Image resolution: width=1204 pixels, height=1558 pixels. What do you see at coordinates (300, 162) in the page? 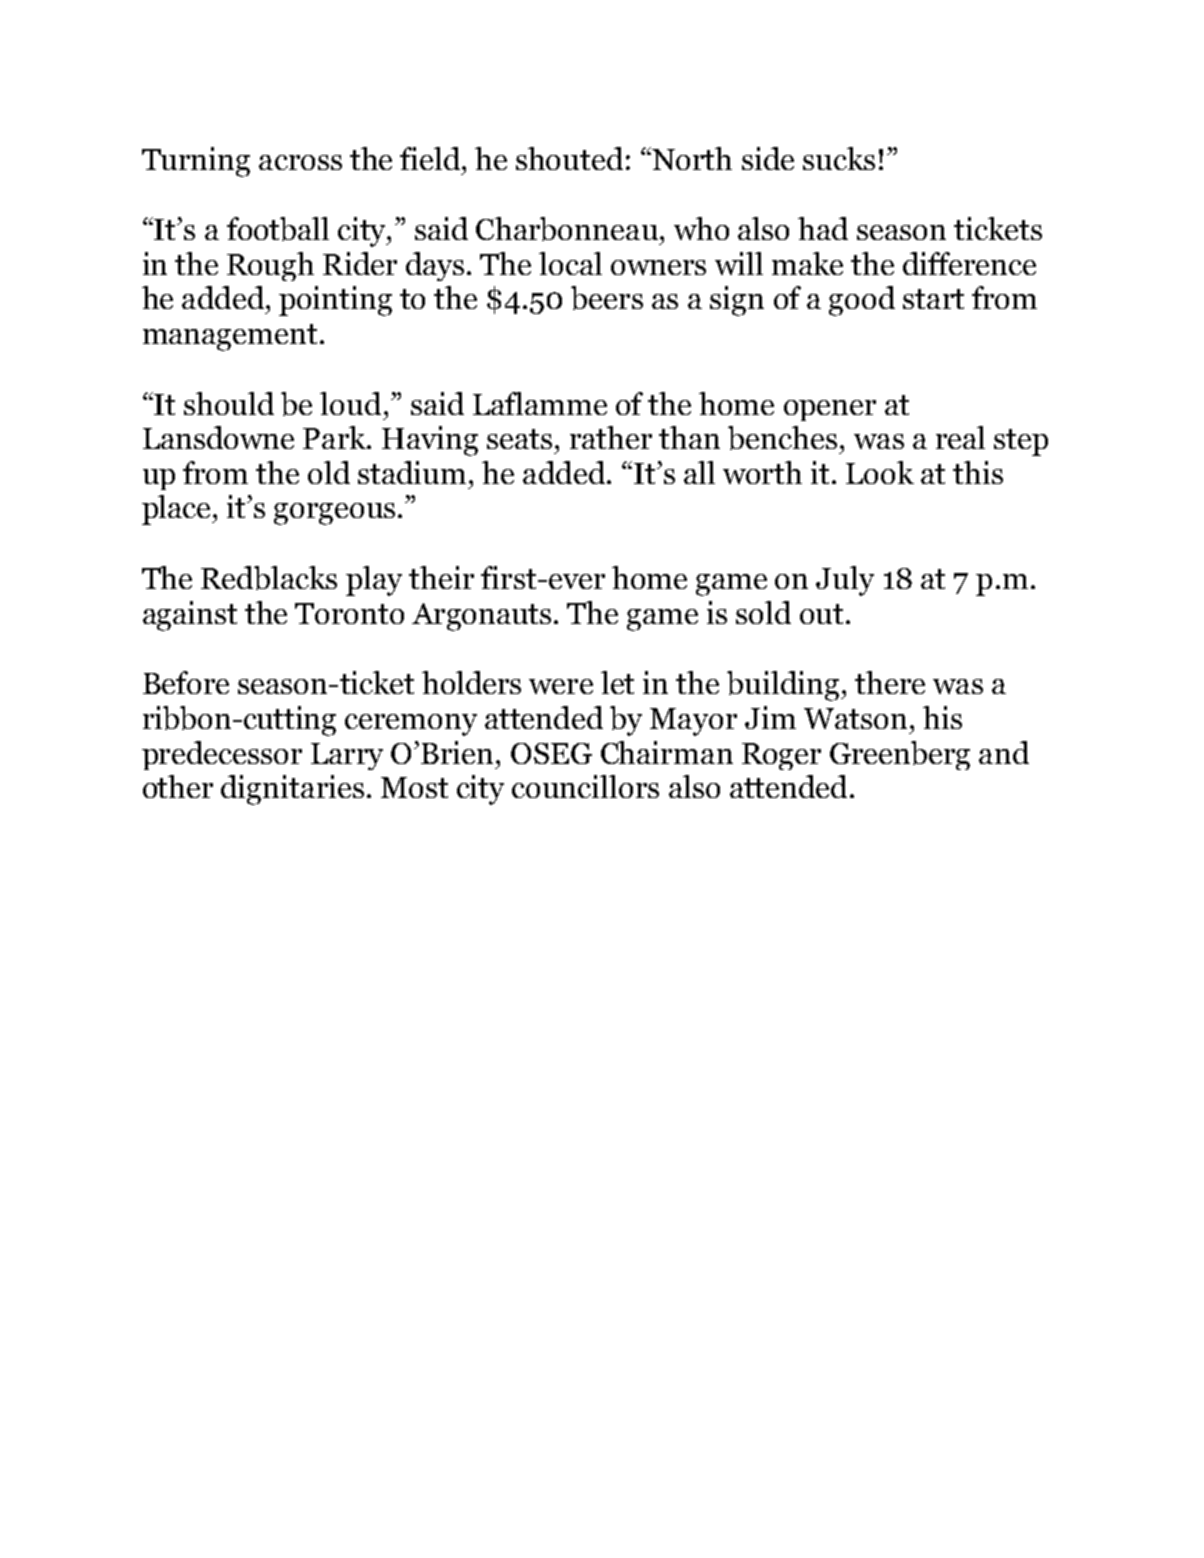
I see `across` at bounding box center [300, 162].
